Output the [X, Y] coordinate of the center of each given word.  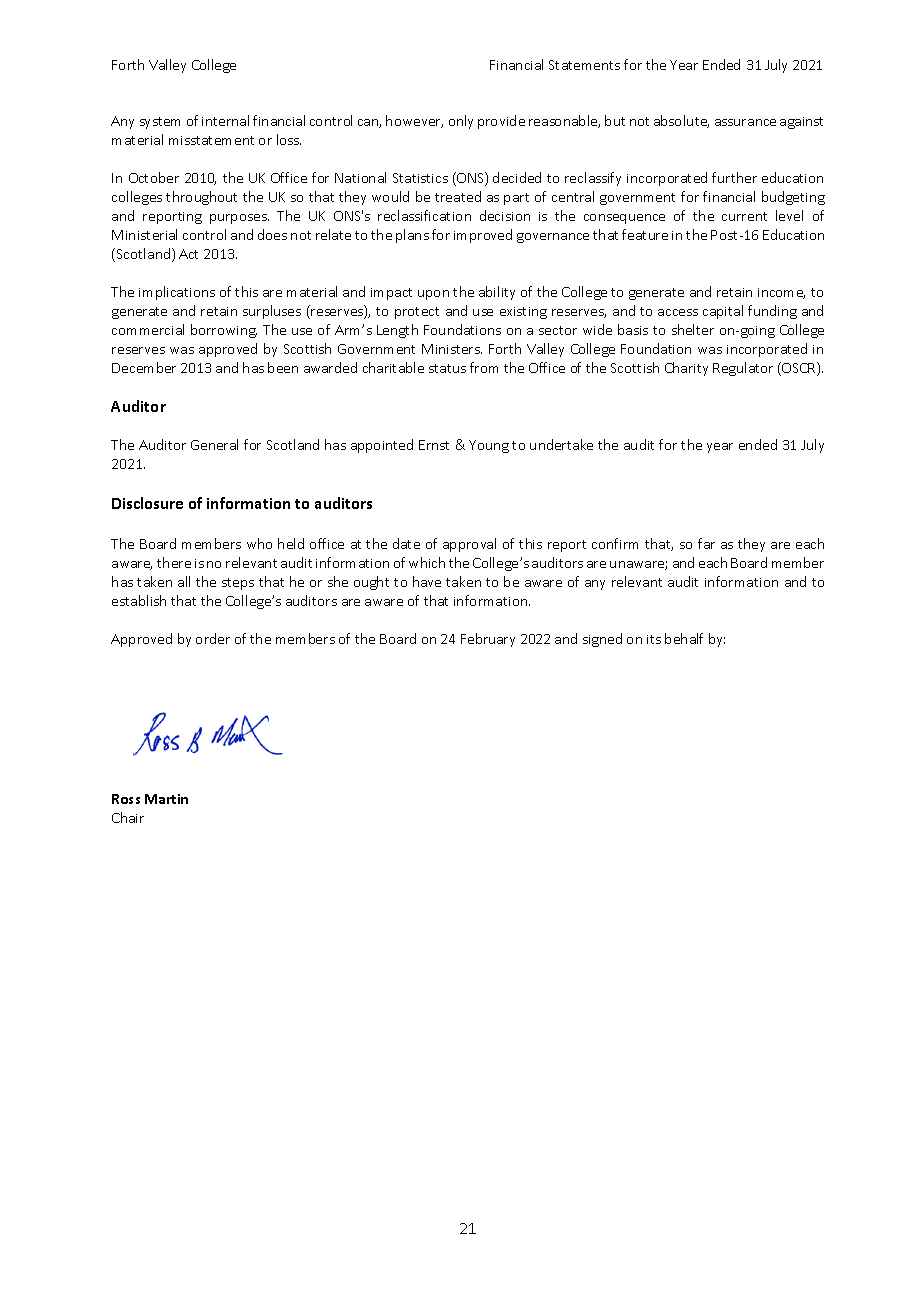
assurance [745, 122]
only [461, 122]
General [214, 444]
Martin [166, 799]
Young [489, 446]
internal [225, 120]
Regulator [743, 369]
